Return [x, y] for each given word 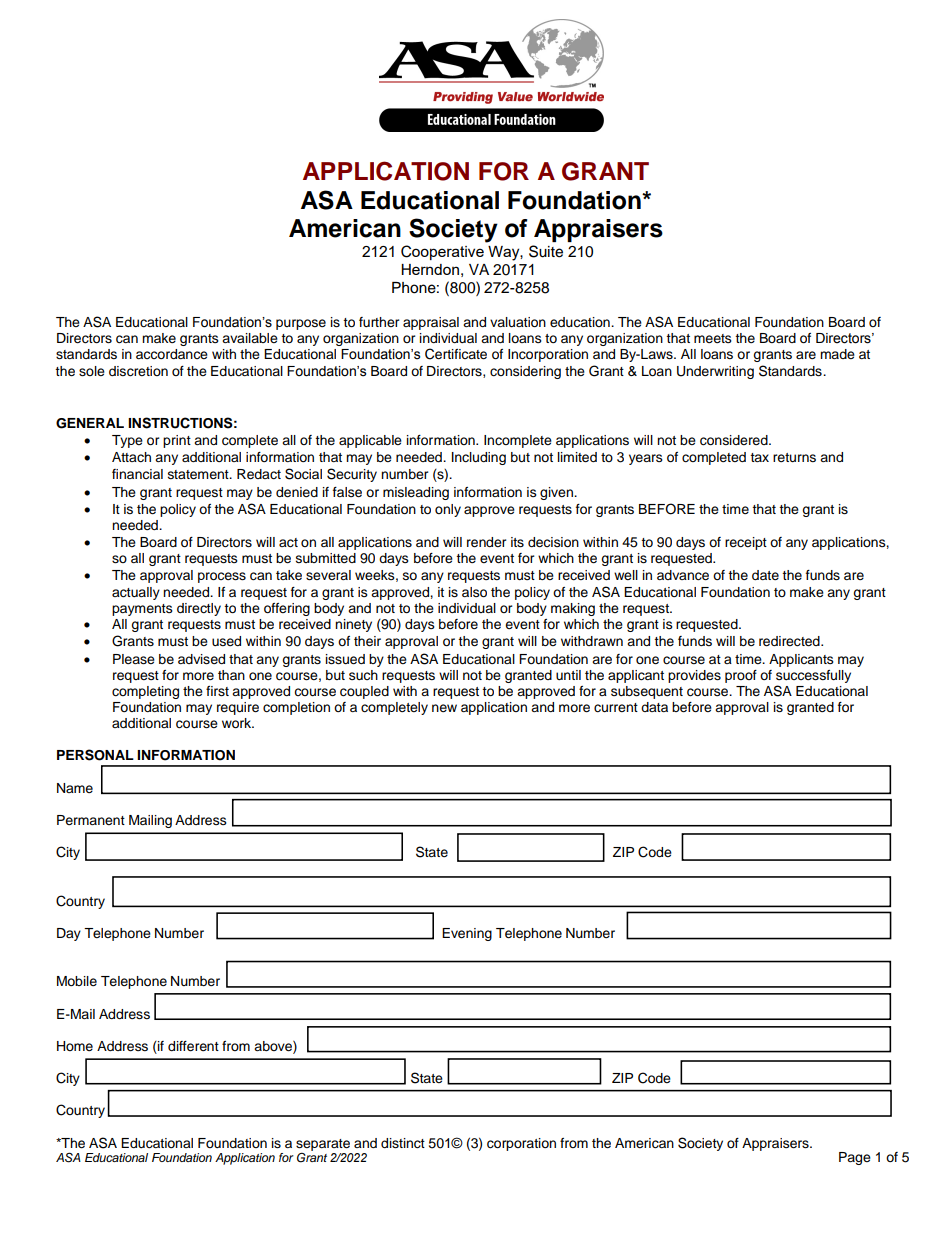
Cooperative [442, 252]
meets [713, 338]
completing [145, 692]
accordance [172, 354]
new [444, 708]
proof [741, 676]
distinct [403, 1143]
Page [855, 1158]
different [193, 1046]
